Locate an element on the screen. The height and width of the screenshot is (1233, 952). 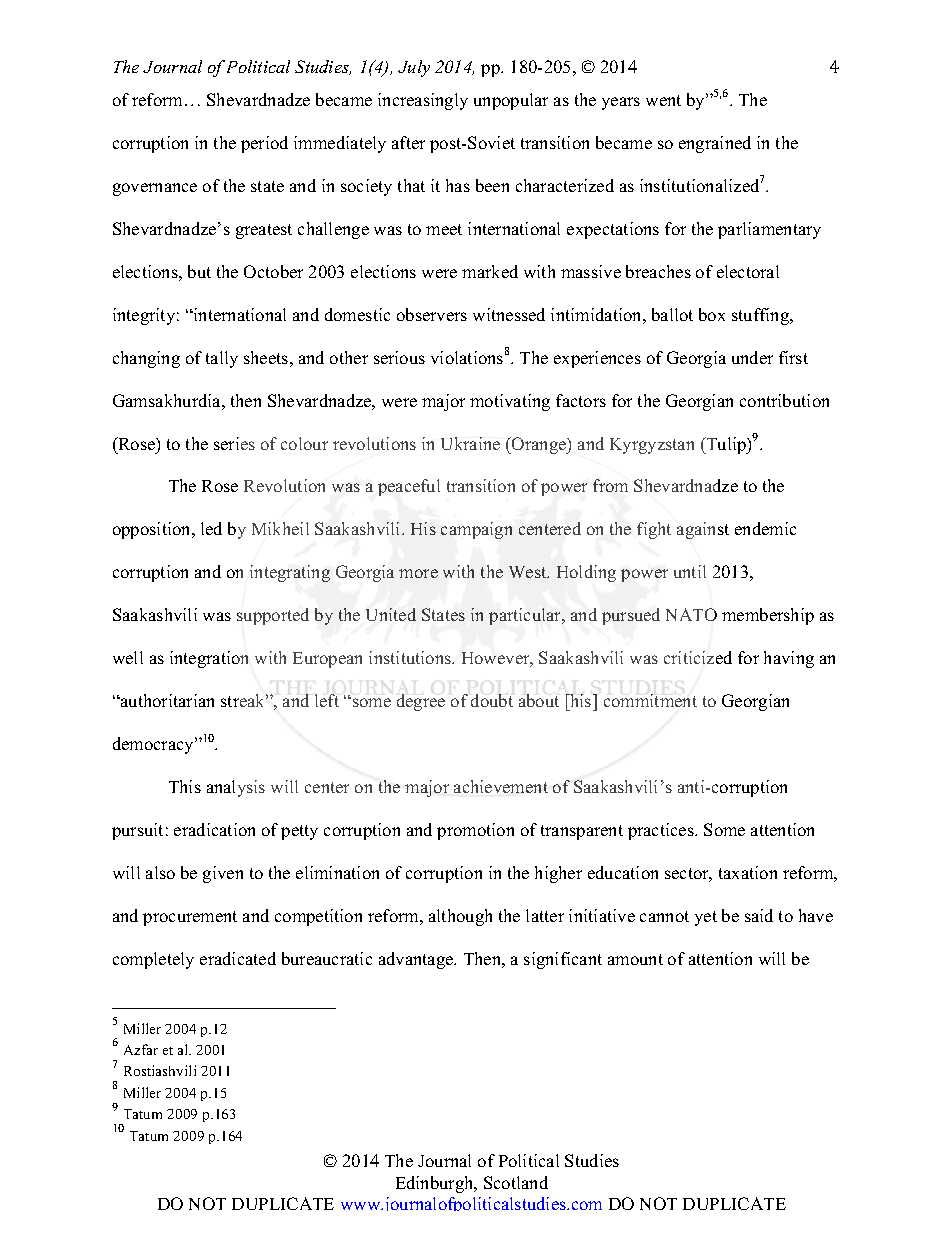
Scotland is located at coordinates (516, 1182).
